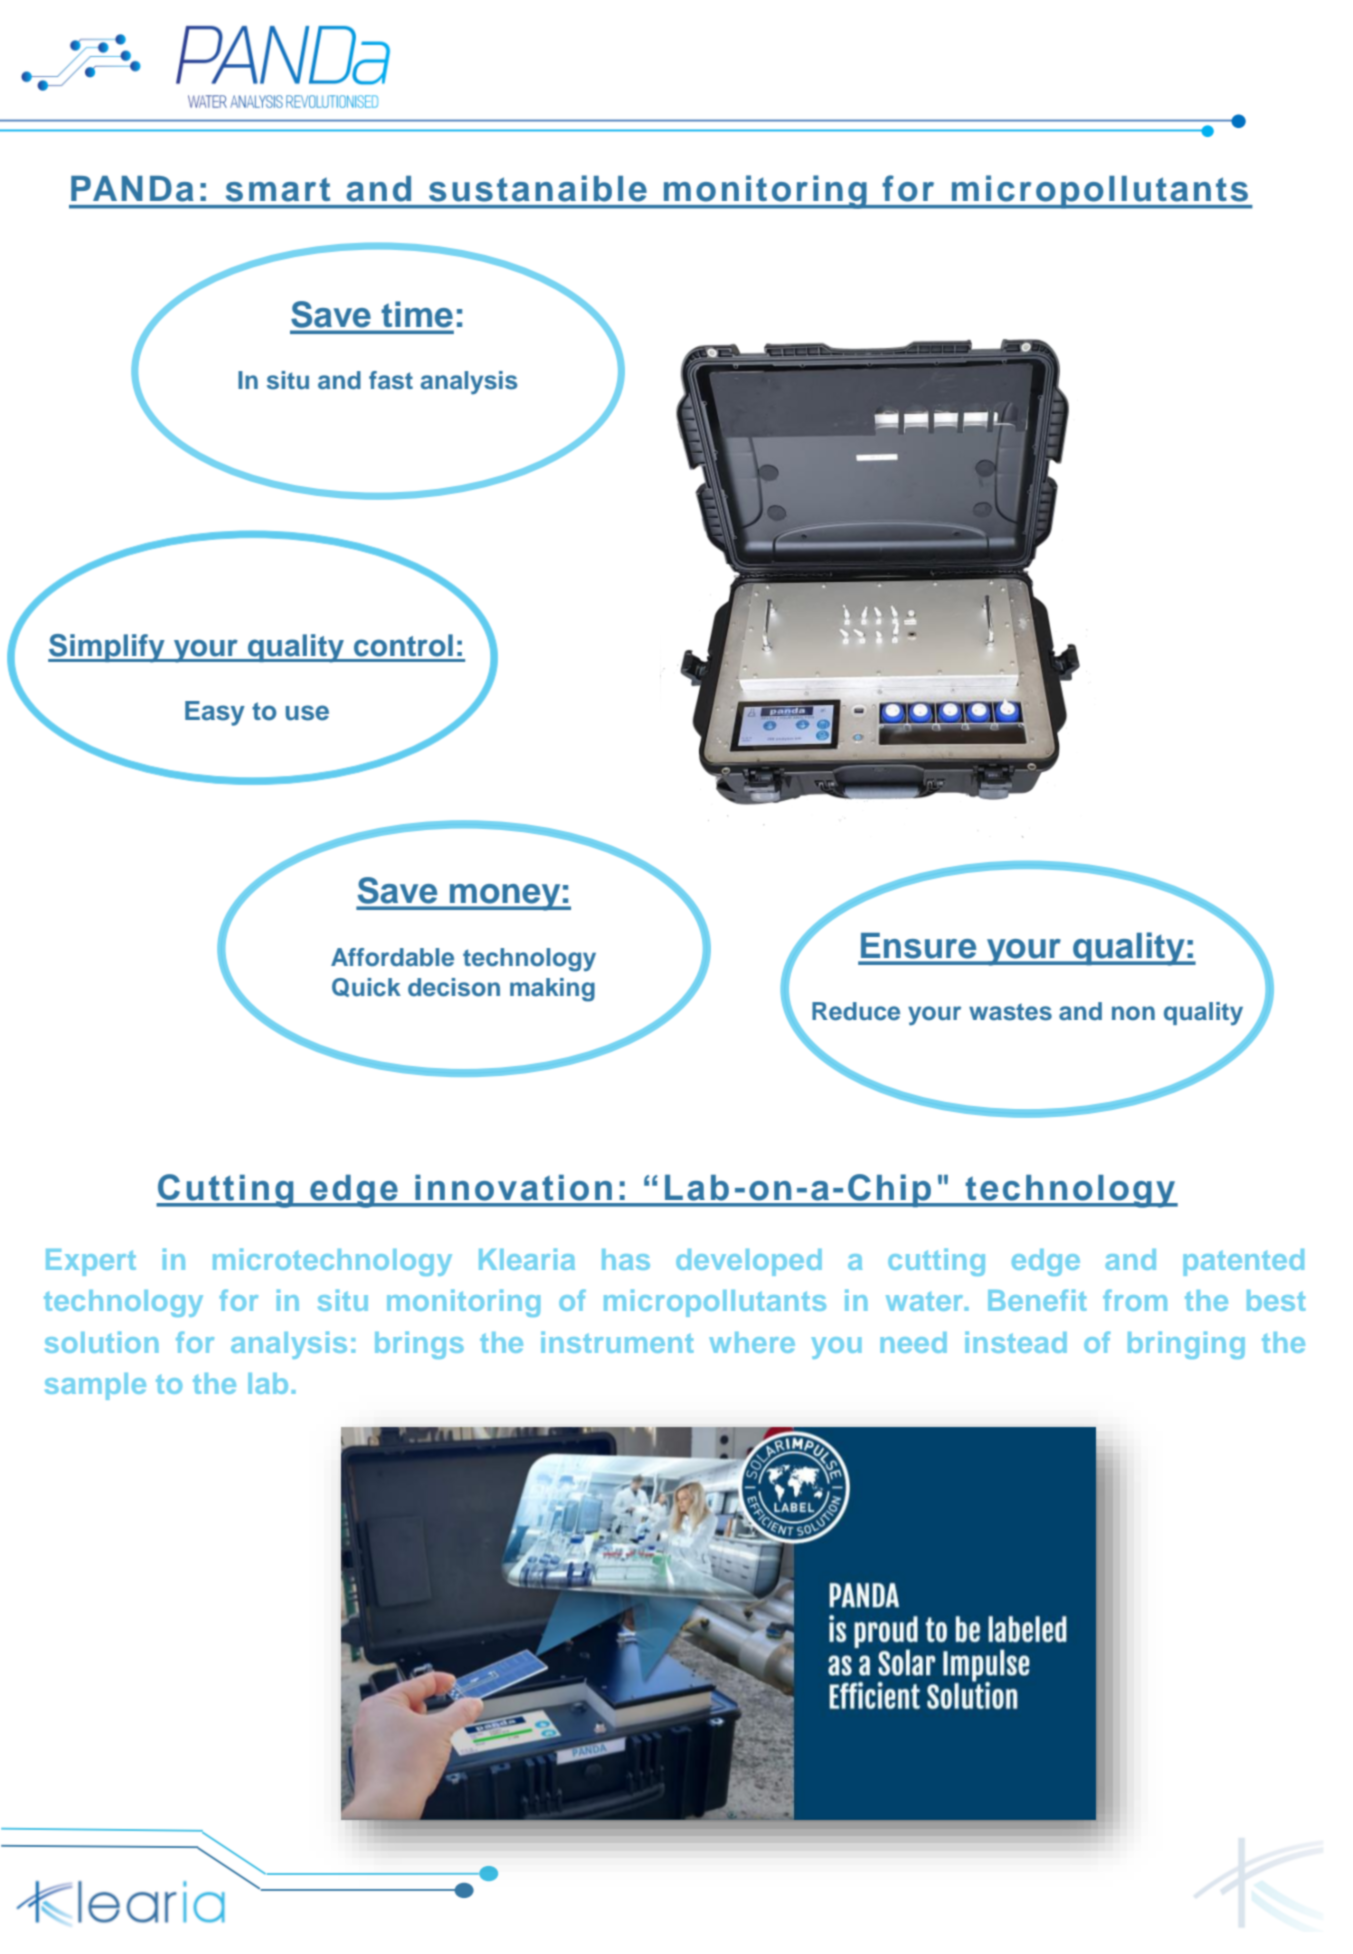 The width and height of the page is (1353, 1954). What do you see at coordinates (101, 1342) in the page?
I see `solution` at bounding box center [101, 1342].
